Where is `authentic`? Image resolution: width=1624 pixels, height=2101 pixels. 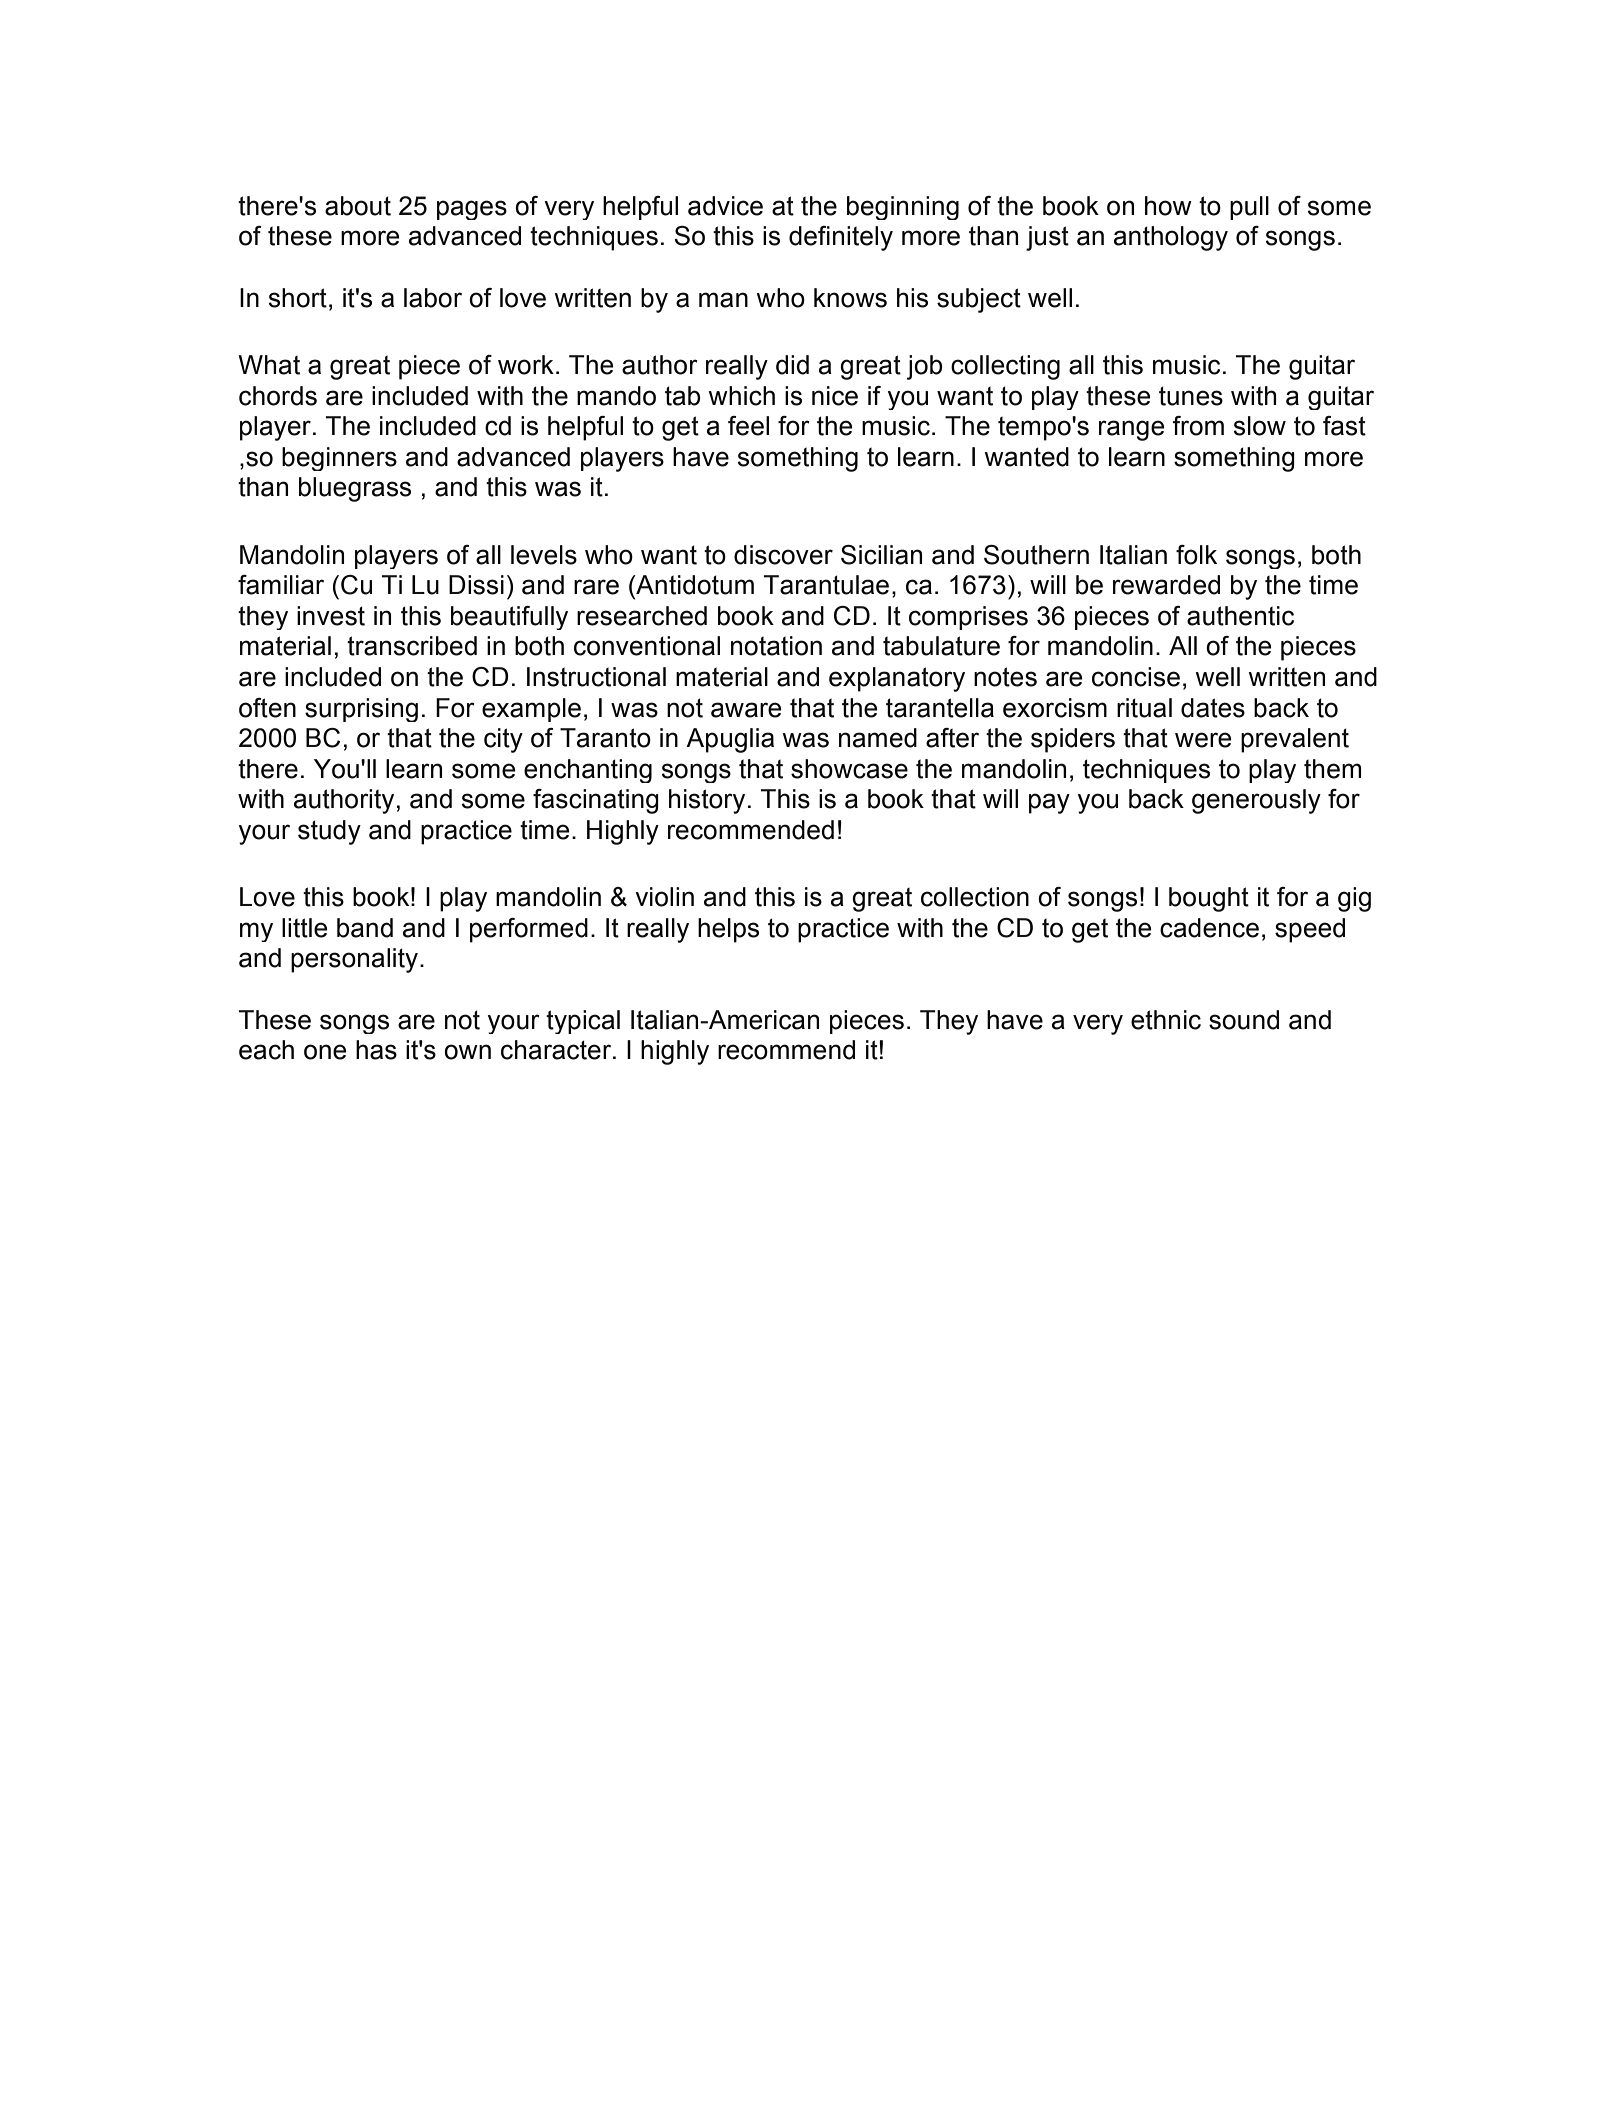 authentic is located at coordinates (1240, 616).
